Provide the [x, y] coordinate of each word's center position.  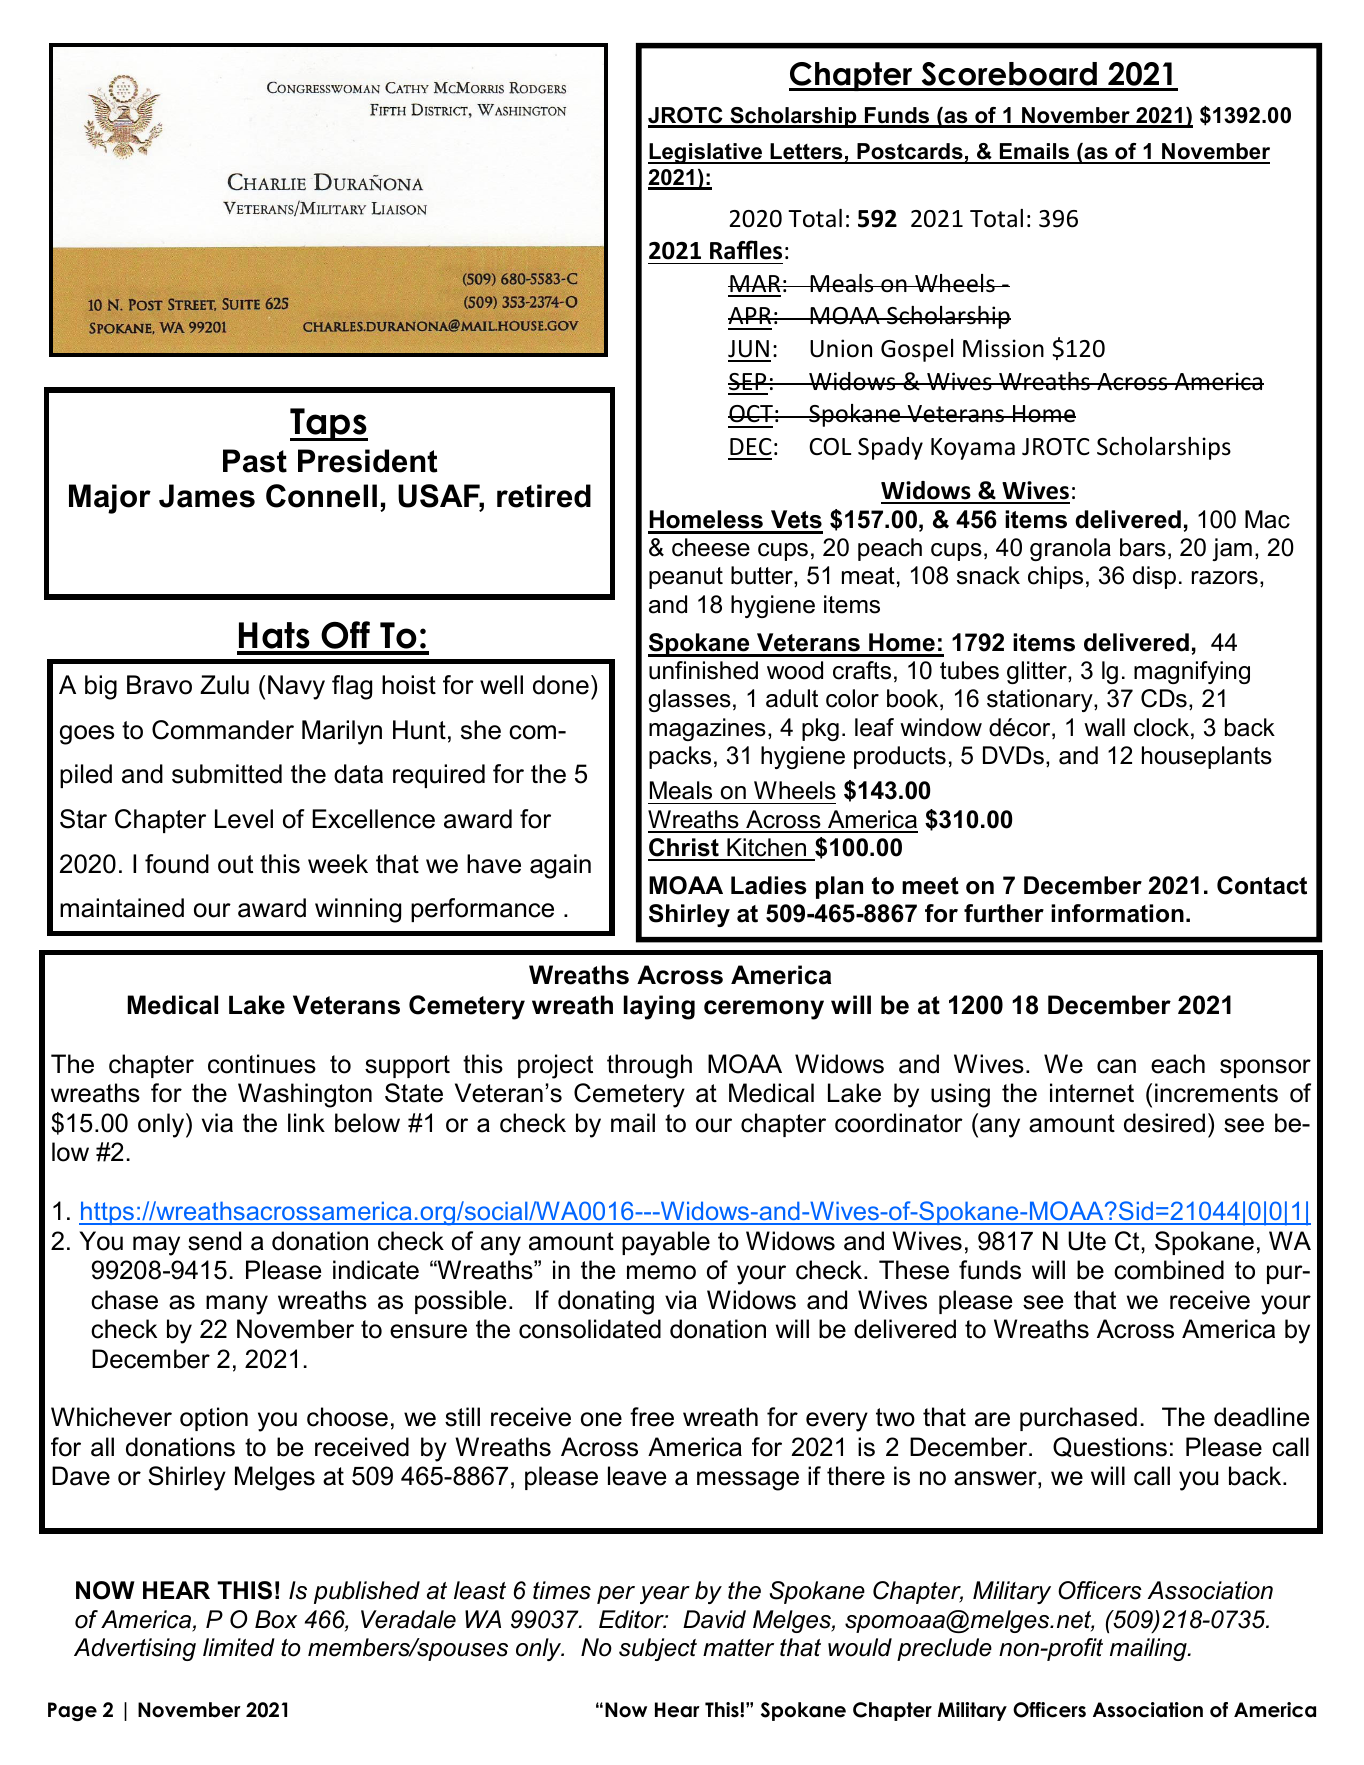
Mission [1003, 348]
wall [1104, 727]
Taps [329, 424]
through [649, 1066]
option [214, 1419]
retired [544, 496]
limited [239, 1647]
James [207, 496]
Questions [1110, 1447]
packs [680, 757]
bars [1143, 547]
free [652, 1417]
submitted [227, 774]
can [1116, 1066]
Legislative [706, 153]
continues [262, 1064]
